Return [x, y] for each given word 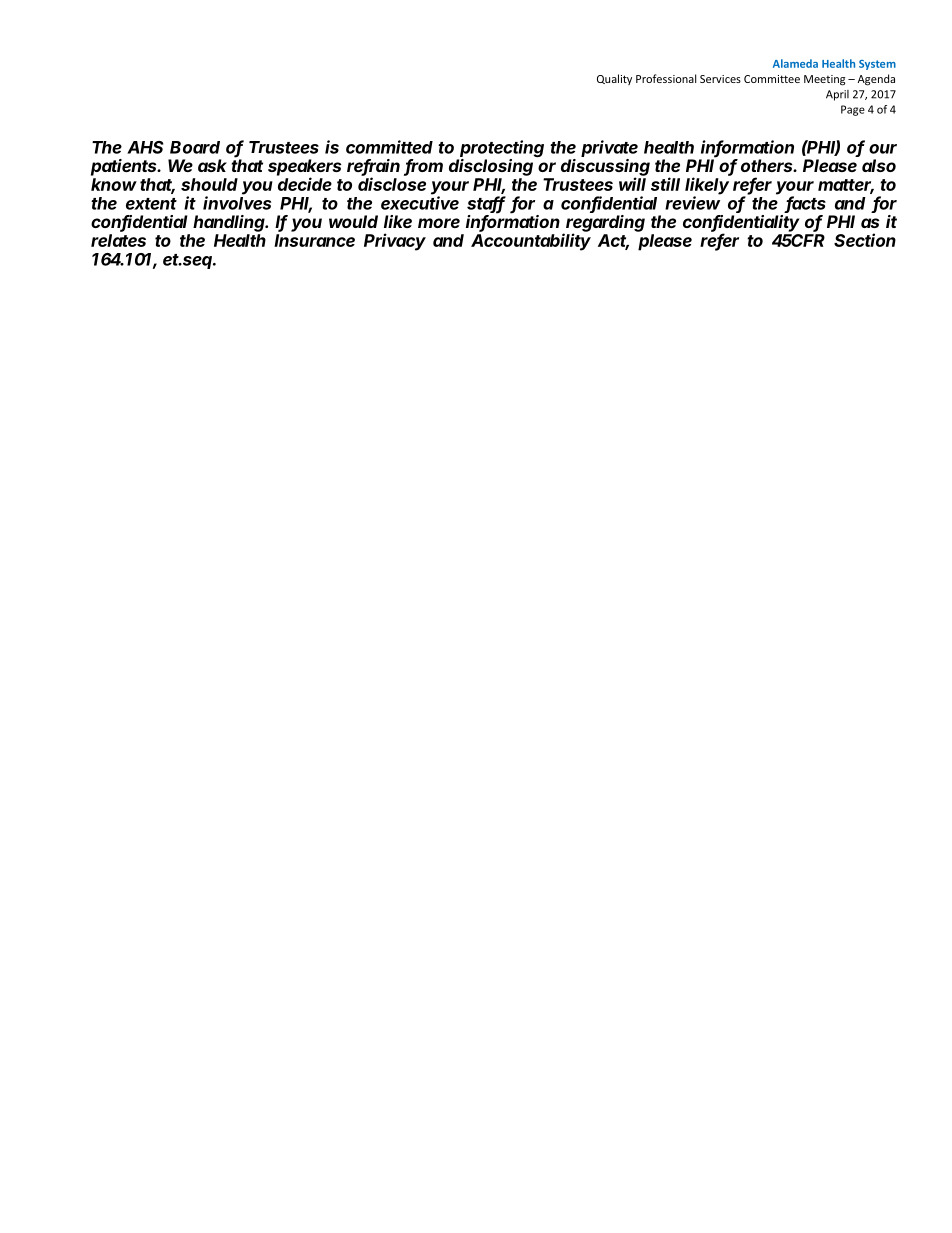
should [209, 184]
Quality [614, 79]
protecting [501, 150]
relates [118, 240]
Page [853, 110]
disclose [392, 184]
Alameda [795, 63]
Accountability [531, 242]
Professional [666, 78]
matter [846, 186]
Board [195, 147]
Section [865, 240]
